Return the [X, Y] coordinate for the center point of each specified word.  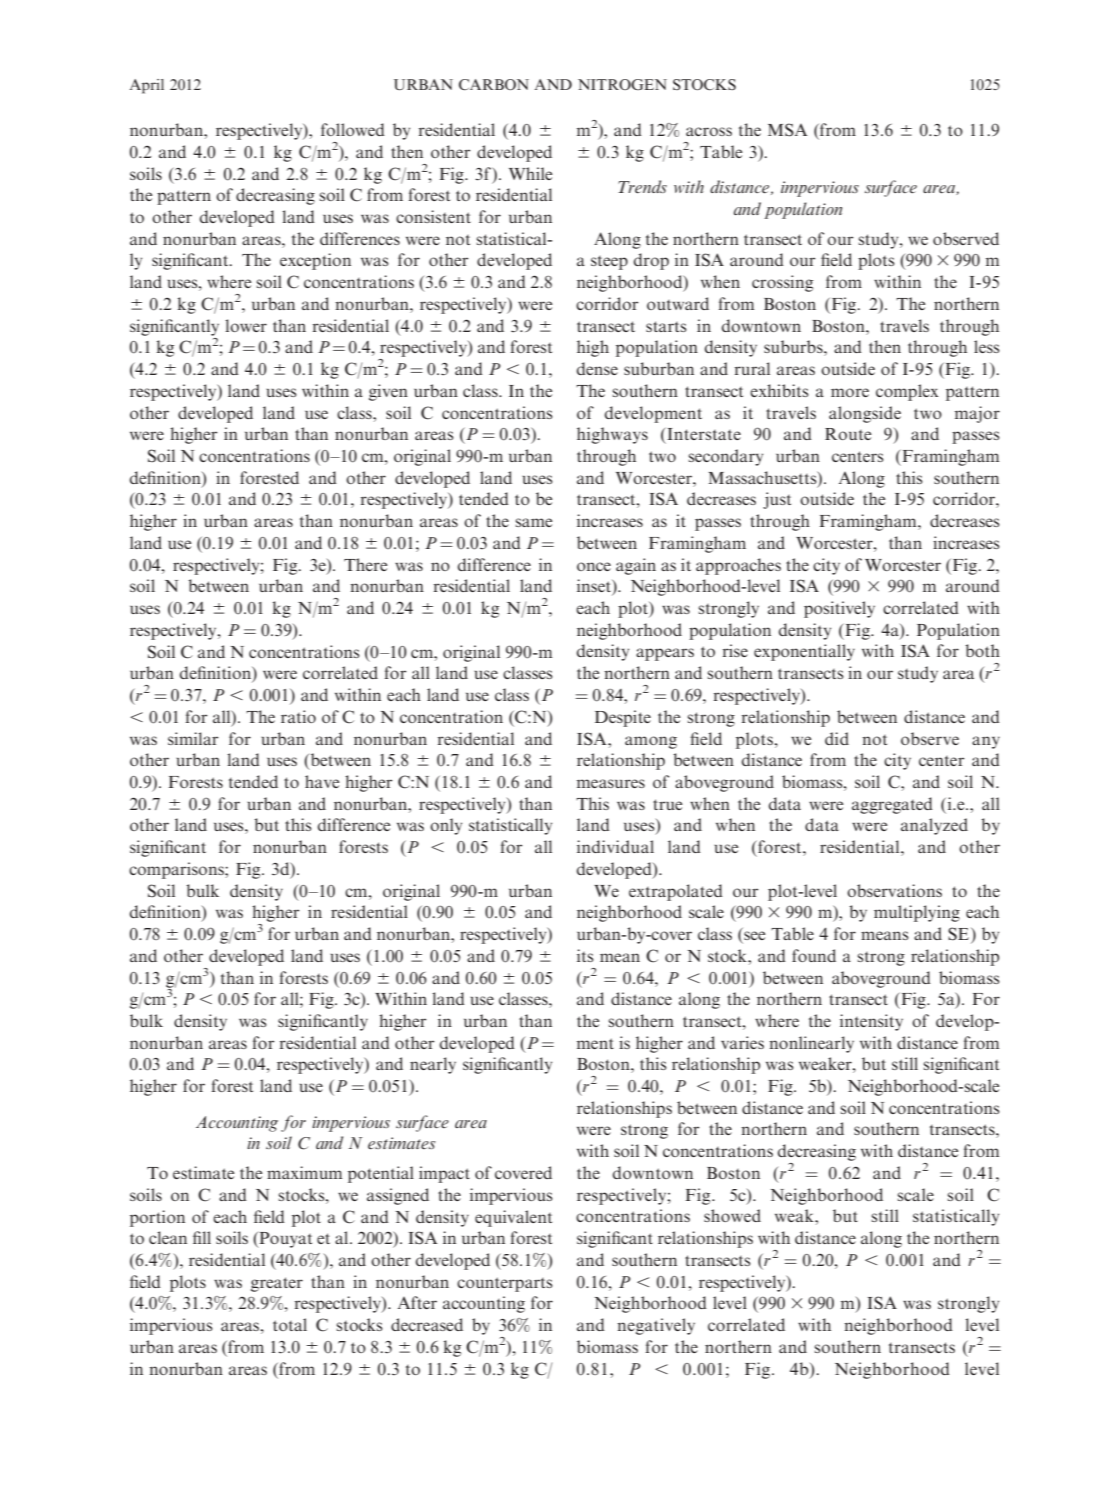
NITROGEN [622, 84]
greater [277, 1284]
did [837, 738]
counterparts [505, 1284]
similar [193, 738]
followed [353, 129]
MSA [788, 130]
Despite [623, 718]
